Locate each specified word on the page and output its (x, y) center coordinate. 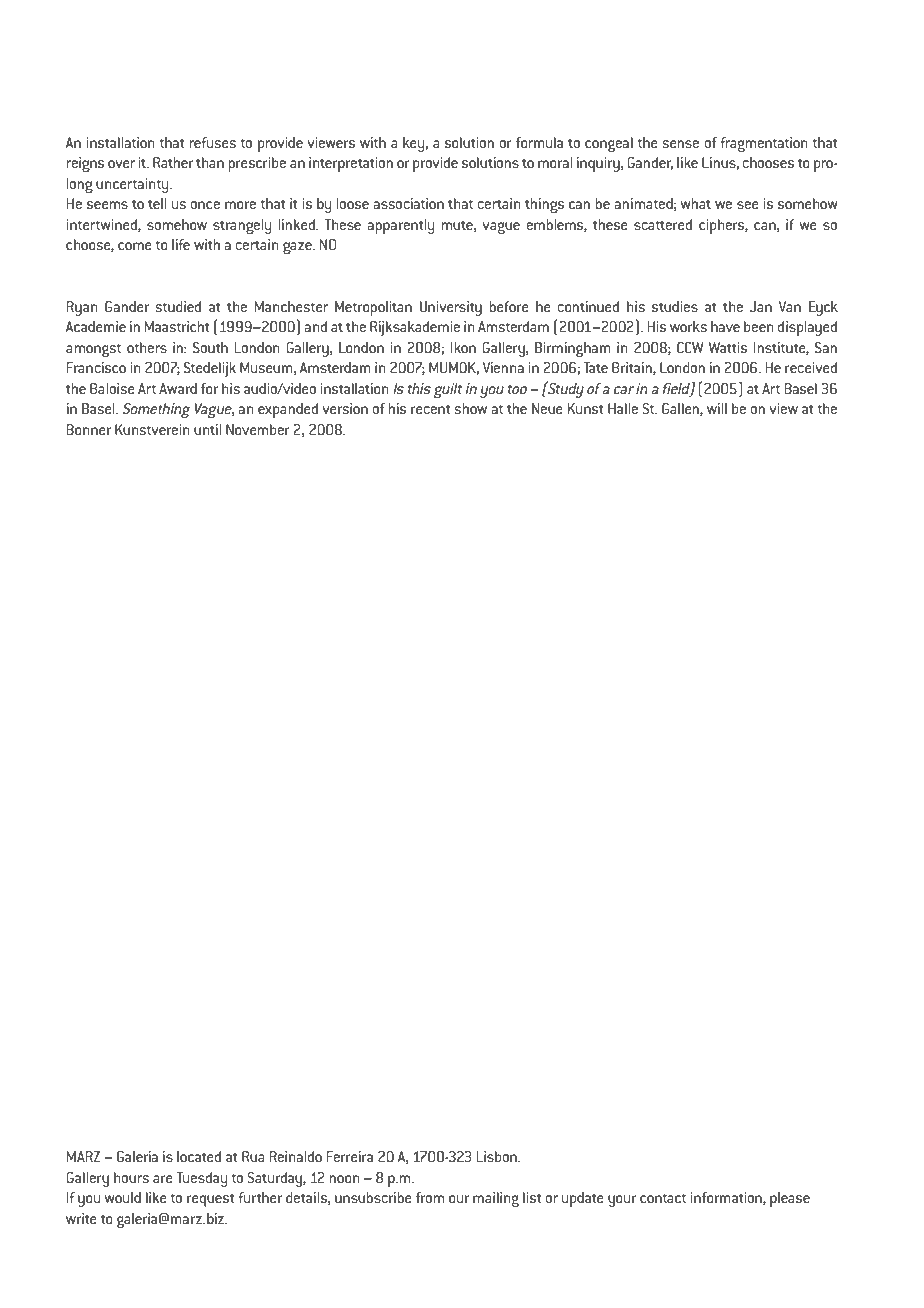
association (408, 203)
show (470, 408)
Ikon (463, 347)
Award (178, 388)
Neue (547, 408)
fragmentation (764, 144)
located (199, 1156)
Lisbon (498, 1156)
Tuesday (201, 1179)
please (790, 1199)
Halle (623, 408)
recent (430, 409)
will (717, 408)
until (207, 429)
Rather (173, 162)
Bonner (89, 429)
